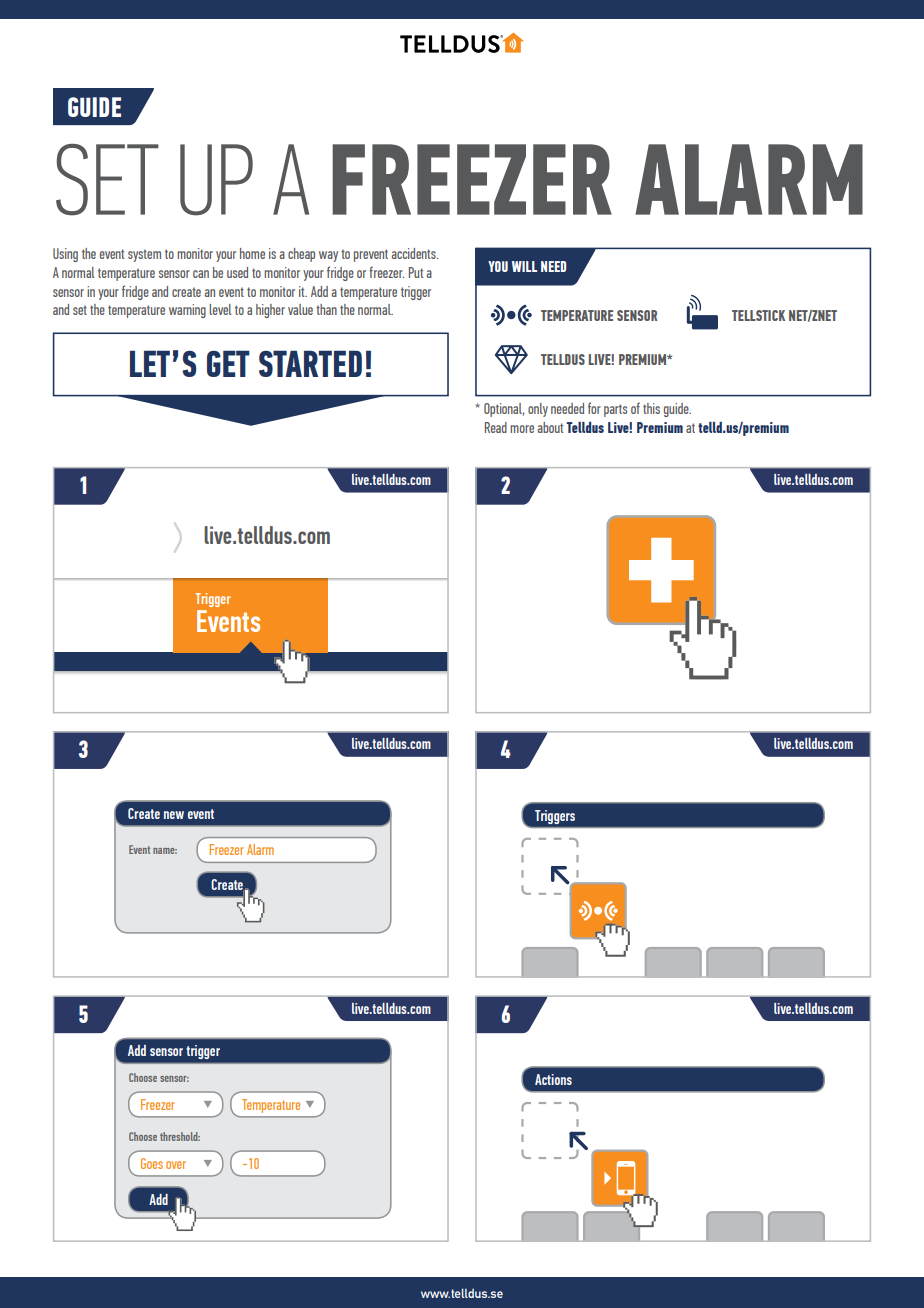  Describe the element at coordinates (152, 1163) in the screenshot. I see `Goes` at that location.
